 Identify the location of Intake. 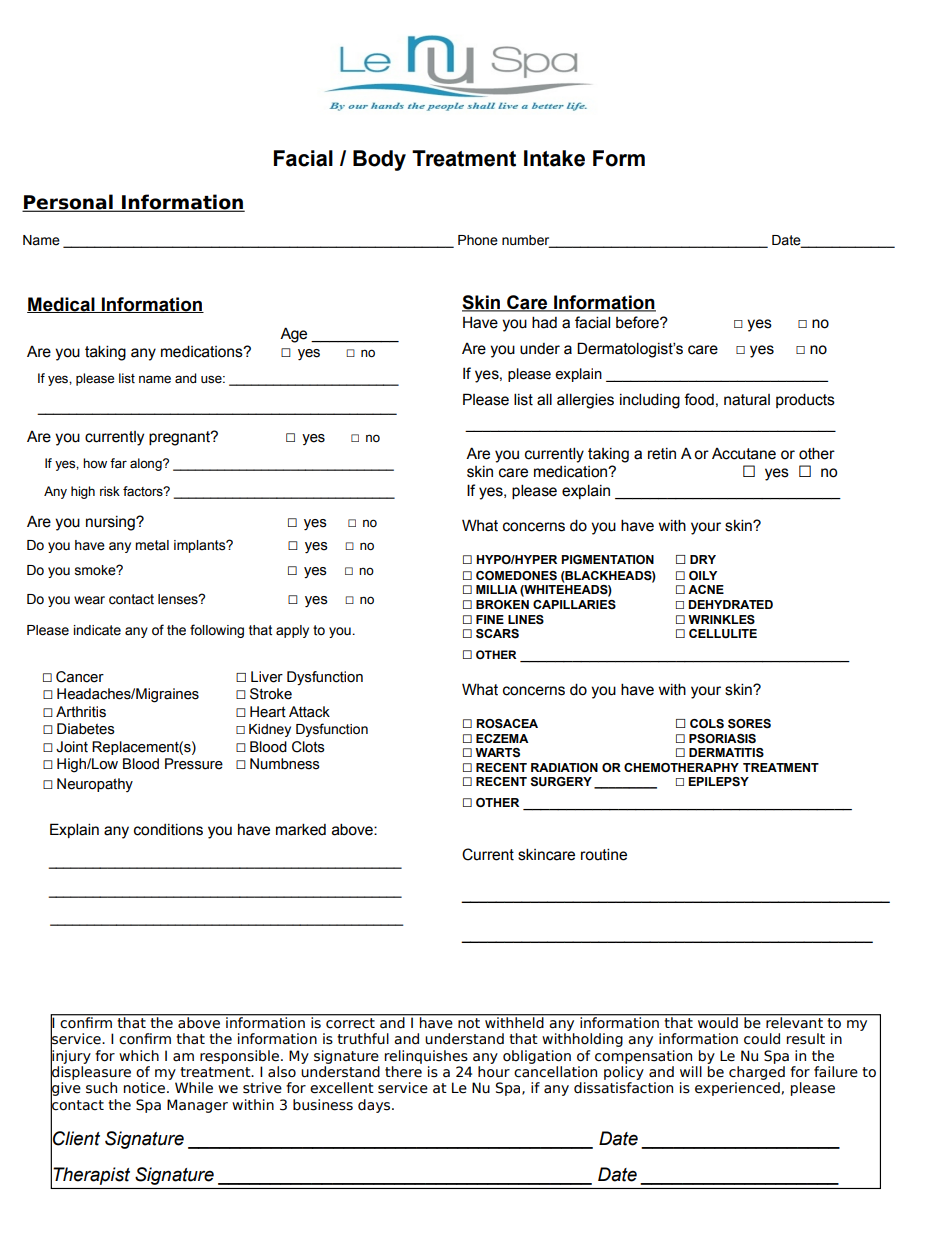
(554, 158).
